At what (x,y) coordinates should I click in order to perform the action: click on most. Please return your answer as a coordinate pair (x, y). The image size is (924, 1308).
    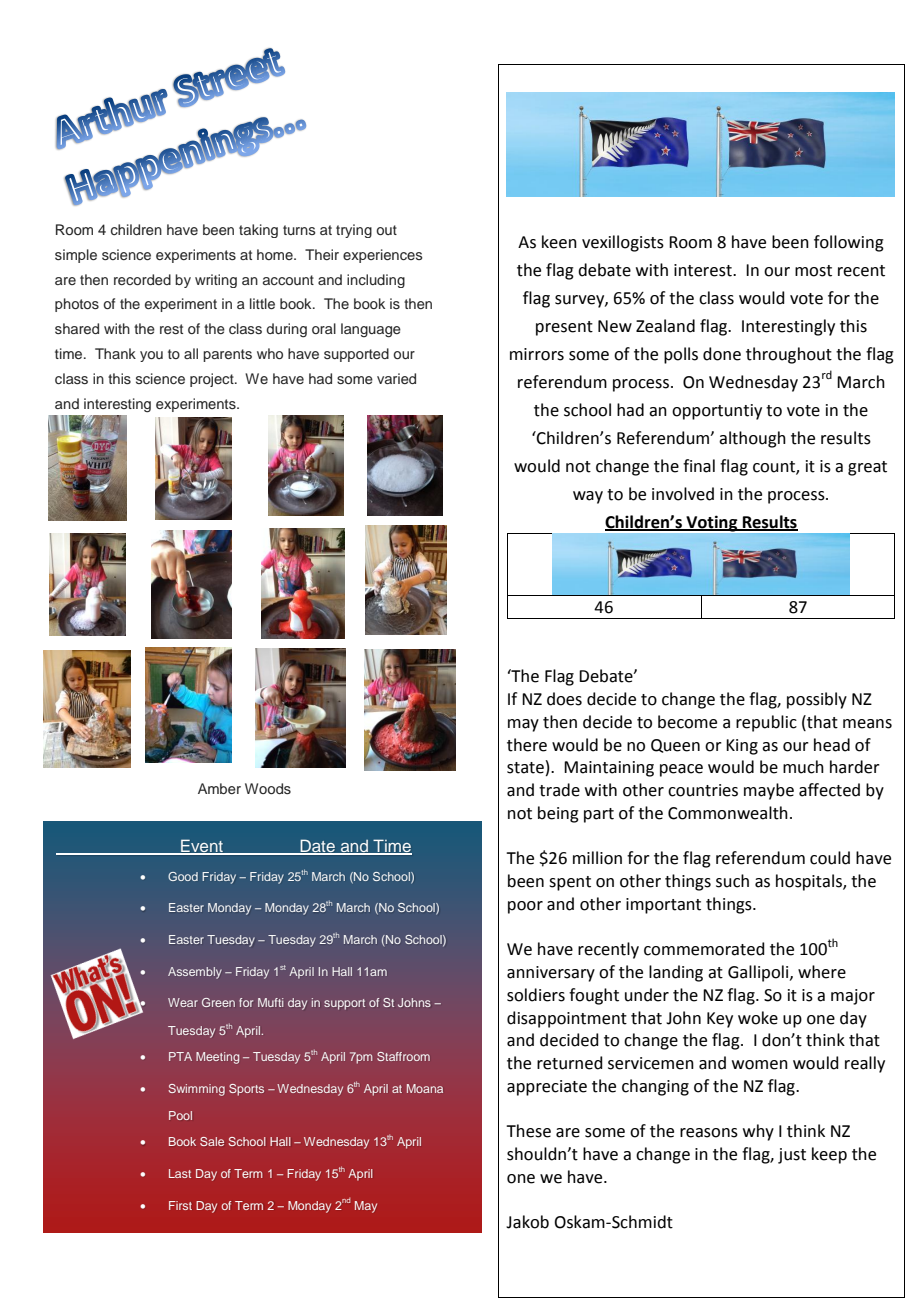
    Looking at the image, I should click on (813, 271).
